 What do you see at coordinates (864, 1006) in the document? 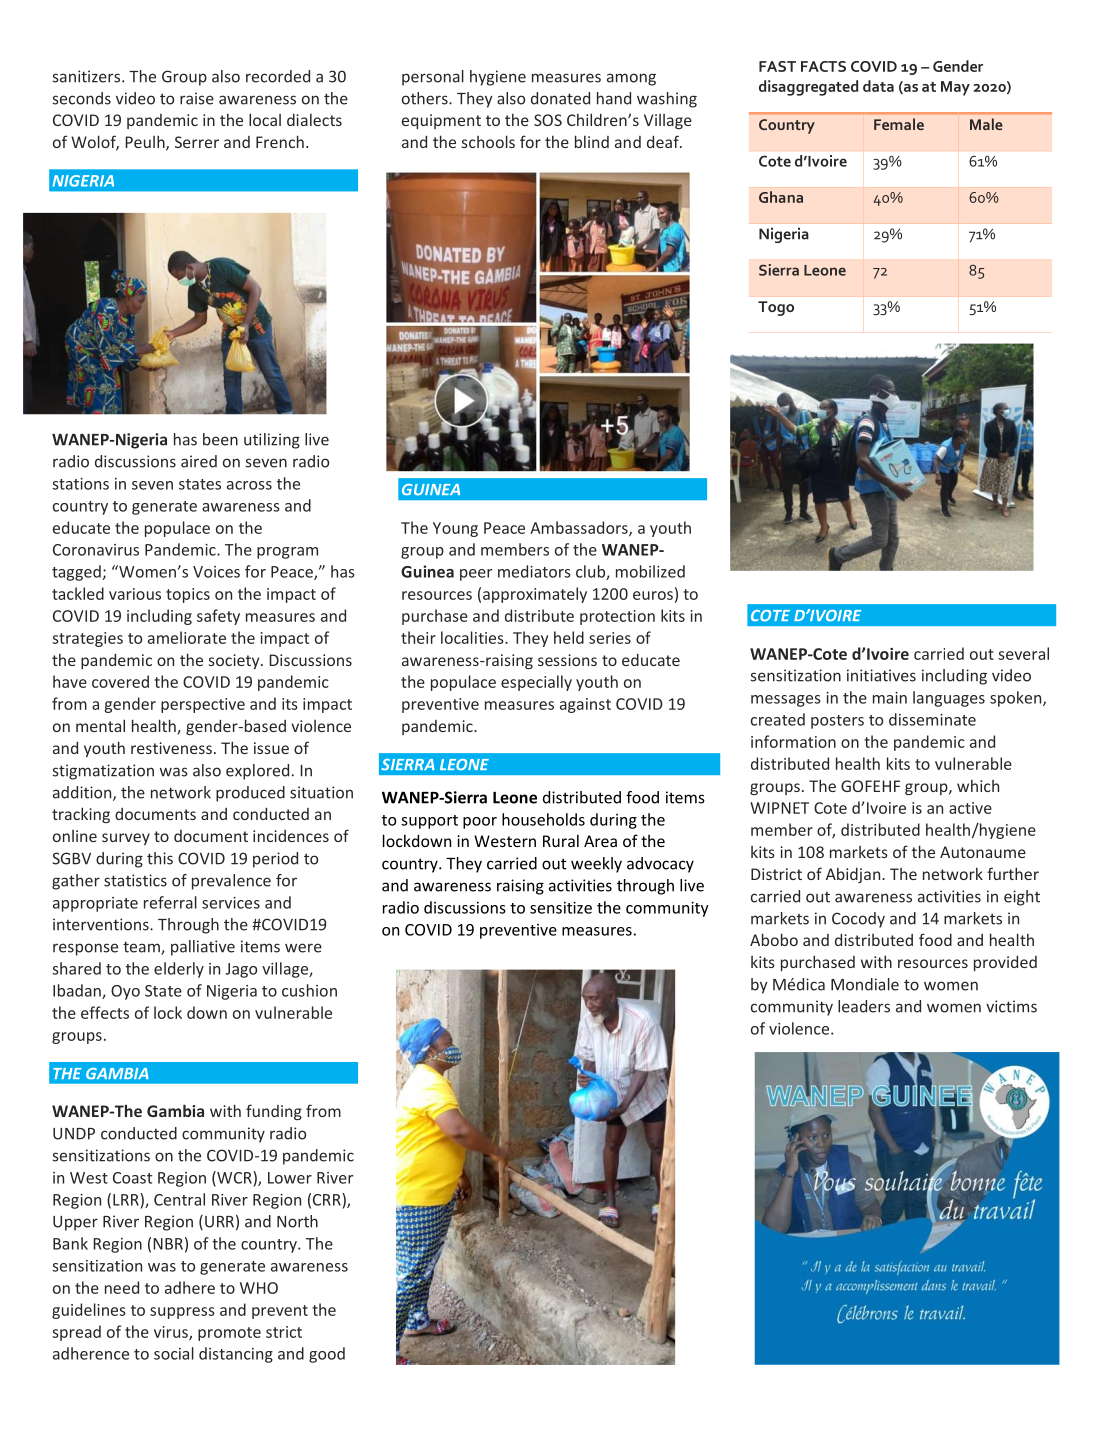
I see `leaders` at bounding box center [864, 1006].
